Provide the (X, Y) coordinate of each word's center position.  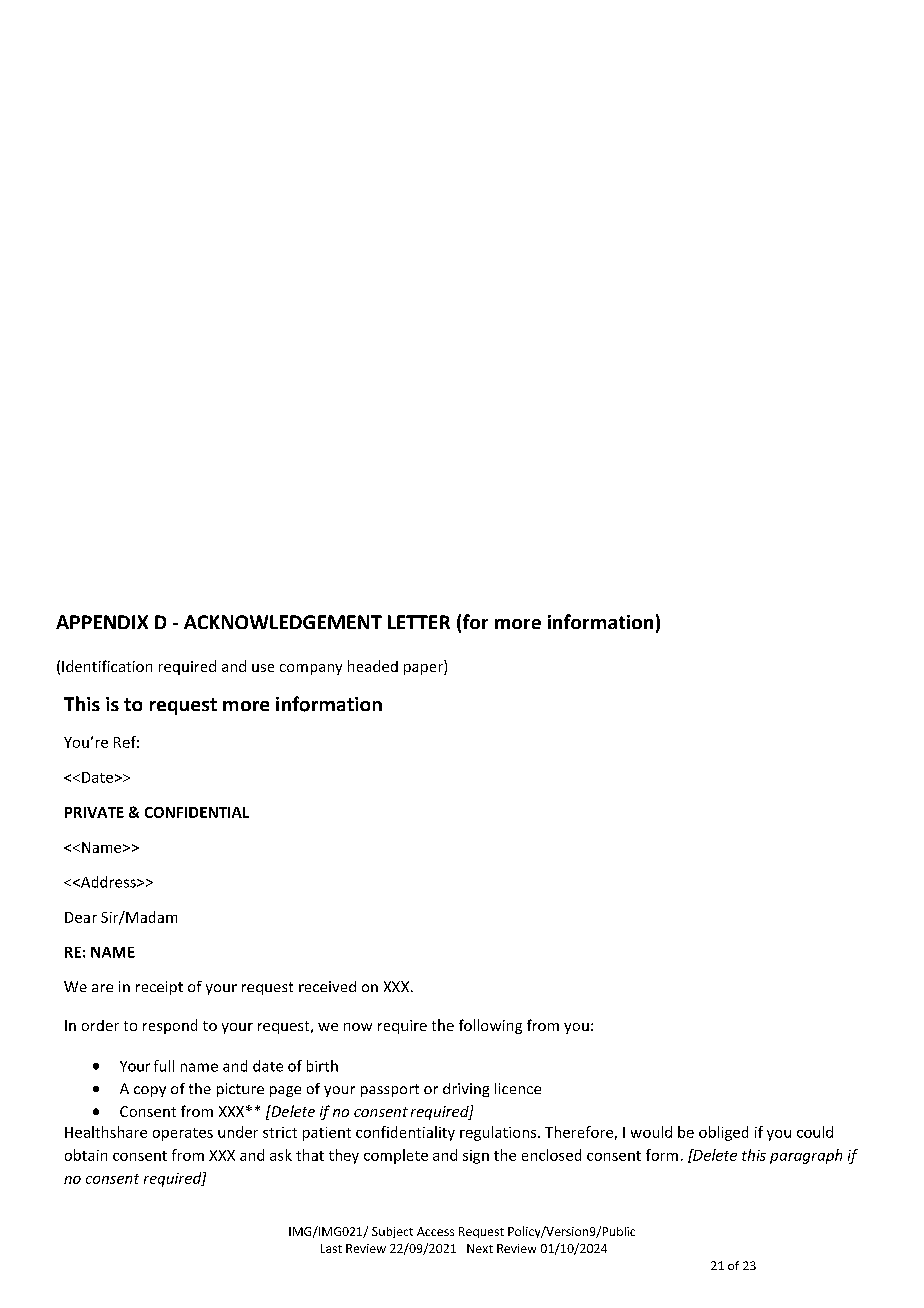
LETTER (419, 622)
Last (331, 1248)
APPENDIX (102, 622)
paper (424, 669)
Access (435, 1231)
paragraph (806, 1156)
